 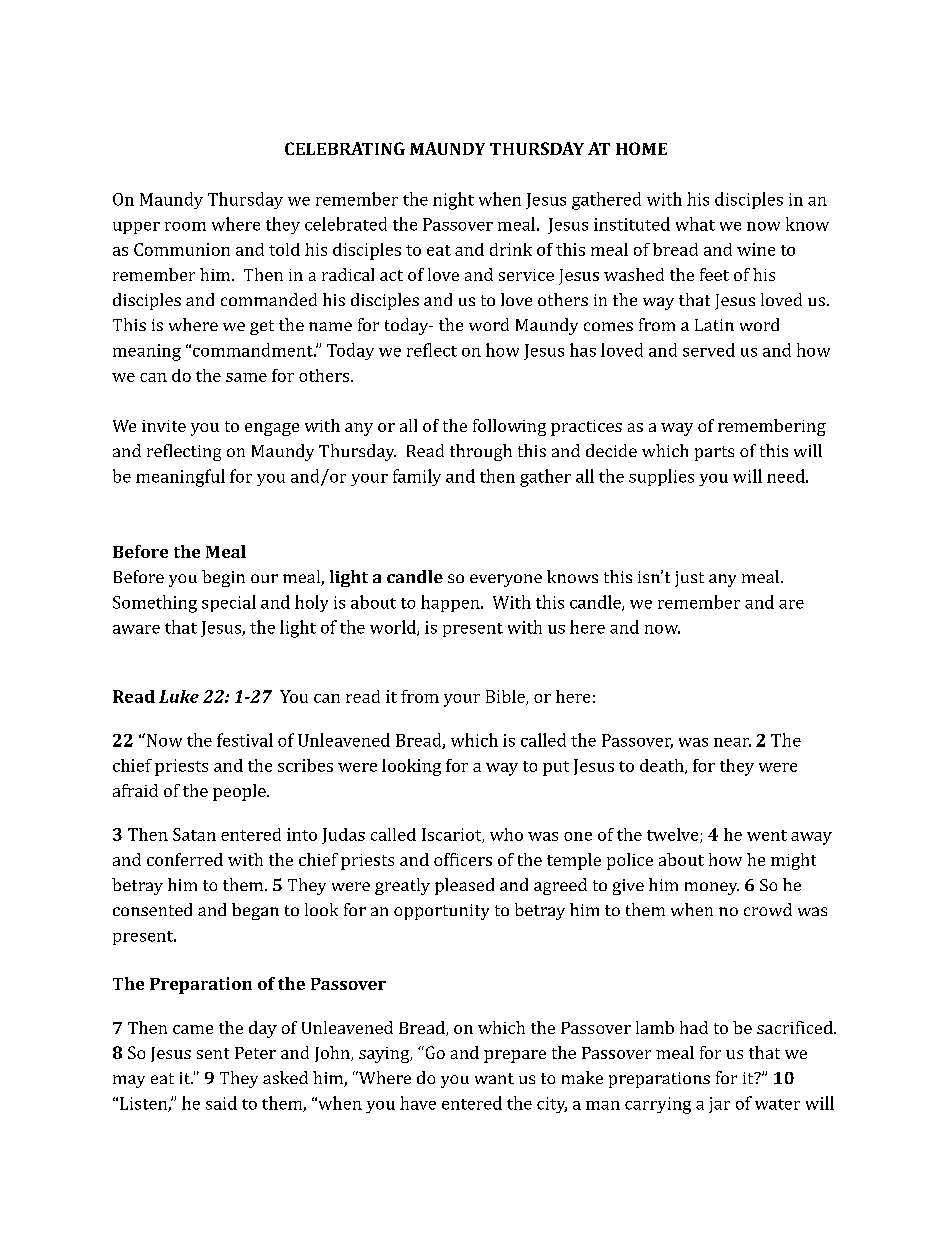 What do you see at coordinates (185, 226) in the screenshot?
I see `room` at bounding box center [185, 226].
